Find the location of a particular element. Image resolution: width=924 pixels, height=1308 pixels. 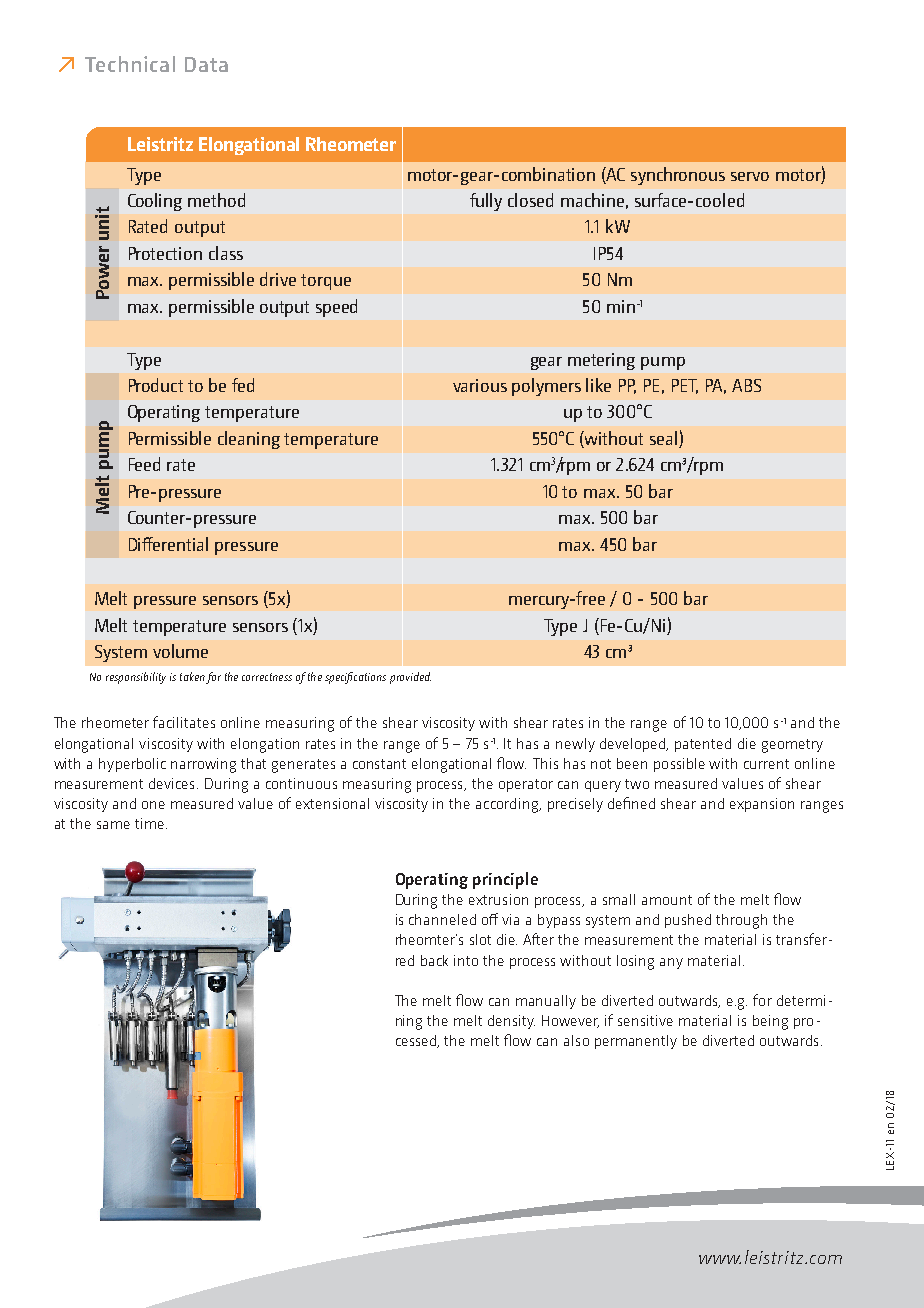

patented is located at coordinates (703, 745).
